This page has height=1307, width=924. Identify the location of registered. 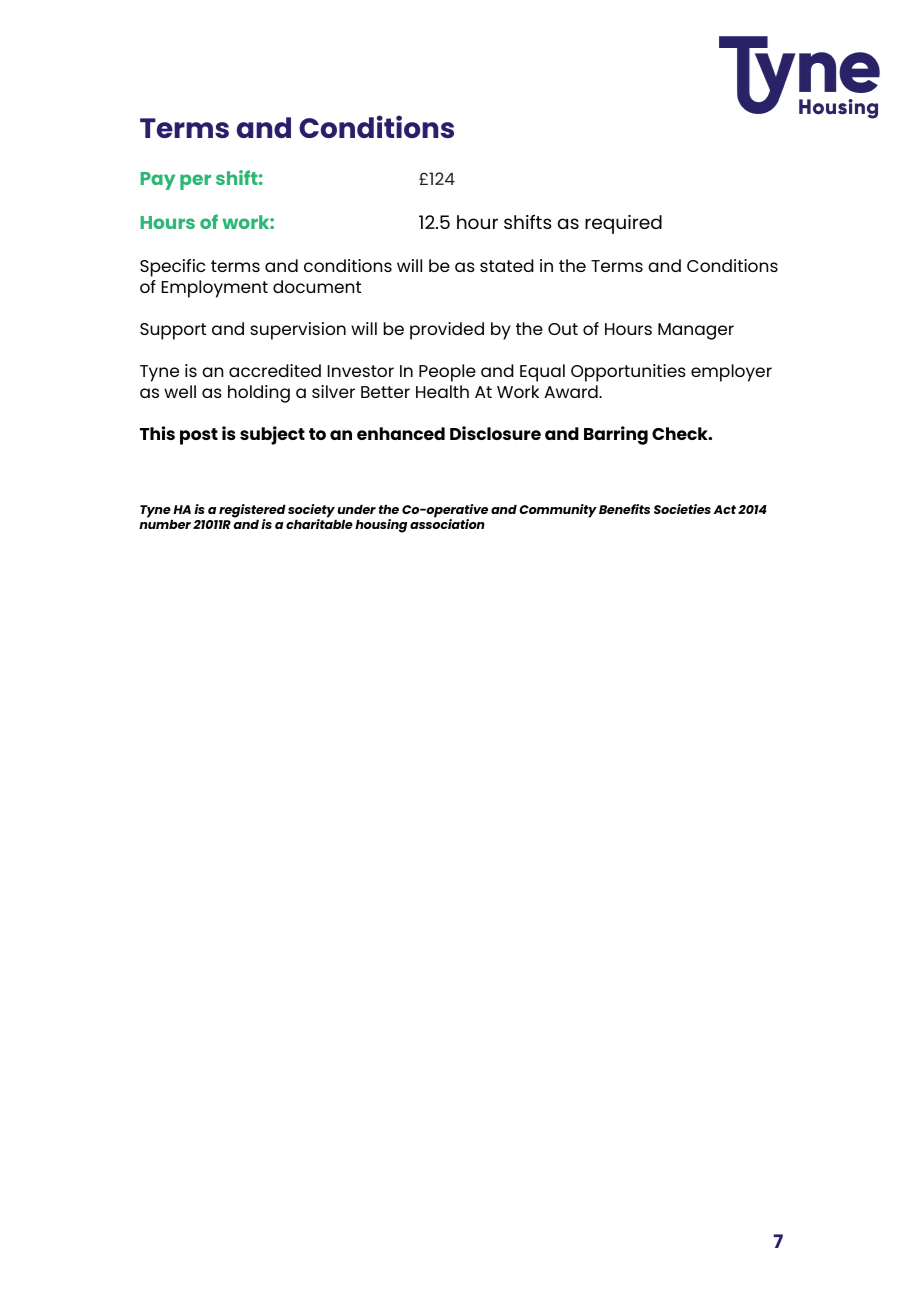
(251, 512).
